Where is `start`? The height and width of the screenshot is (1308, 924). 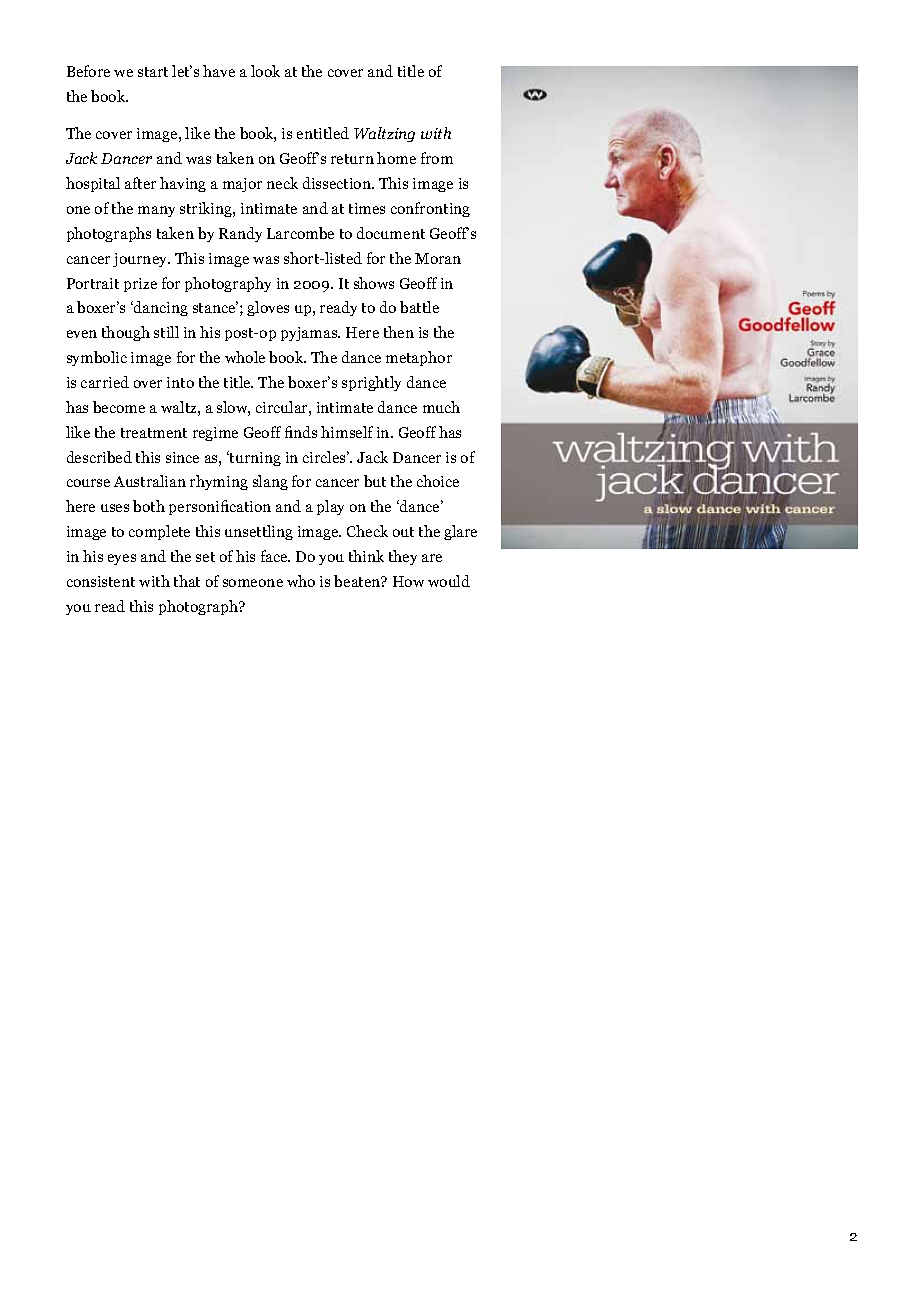 start is located at coordinates (153, 72).
